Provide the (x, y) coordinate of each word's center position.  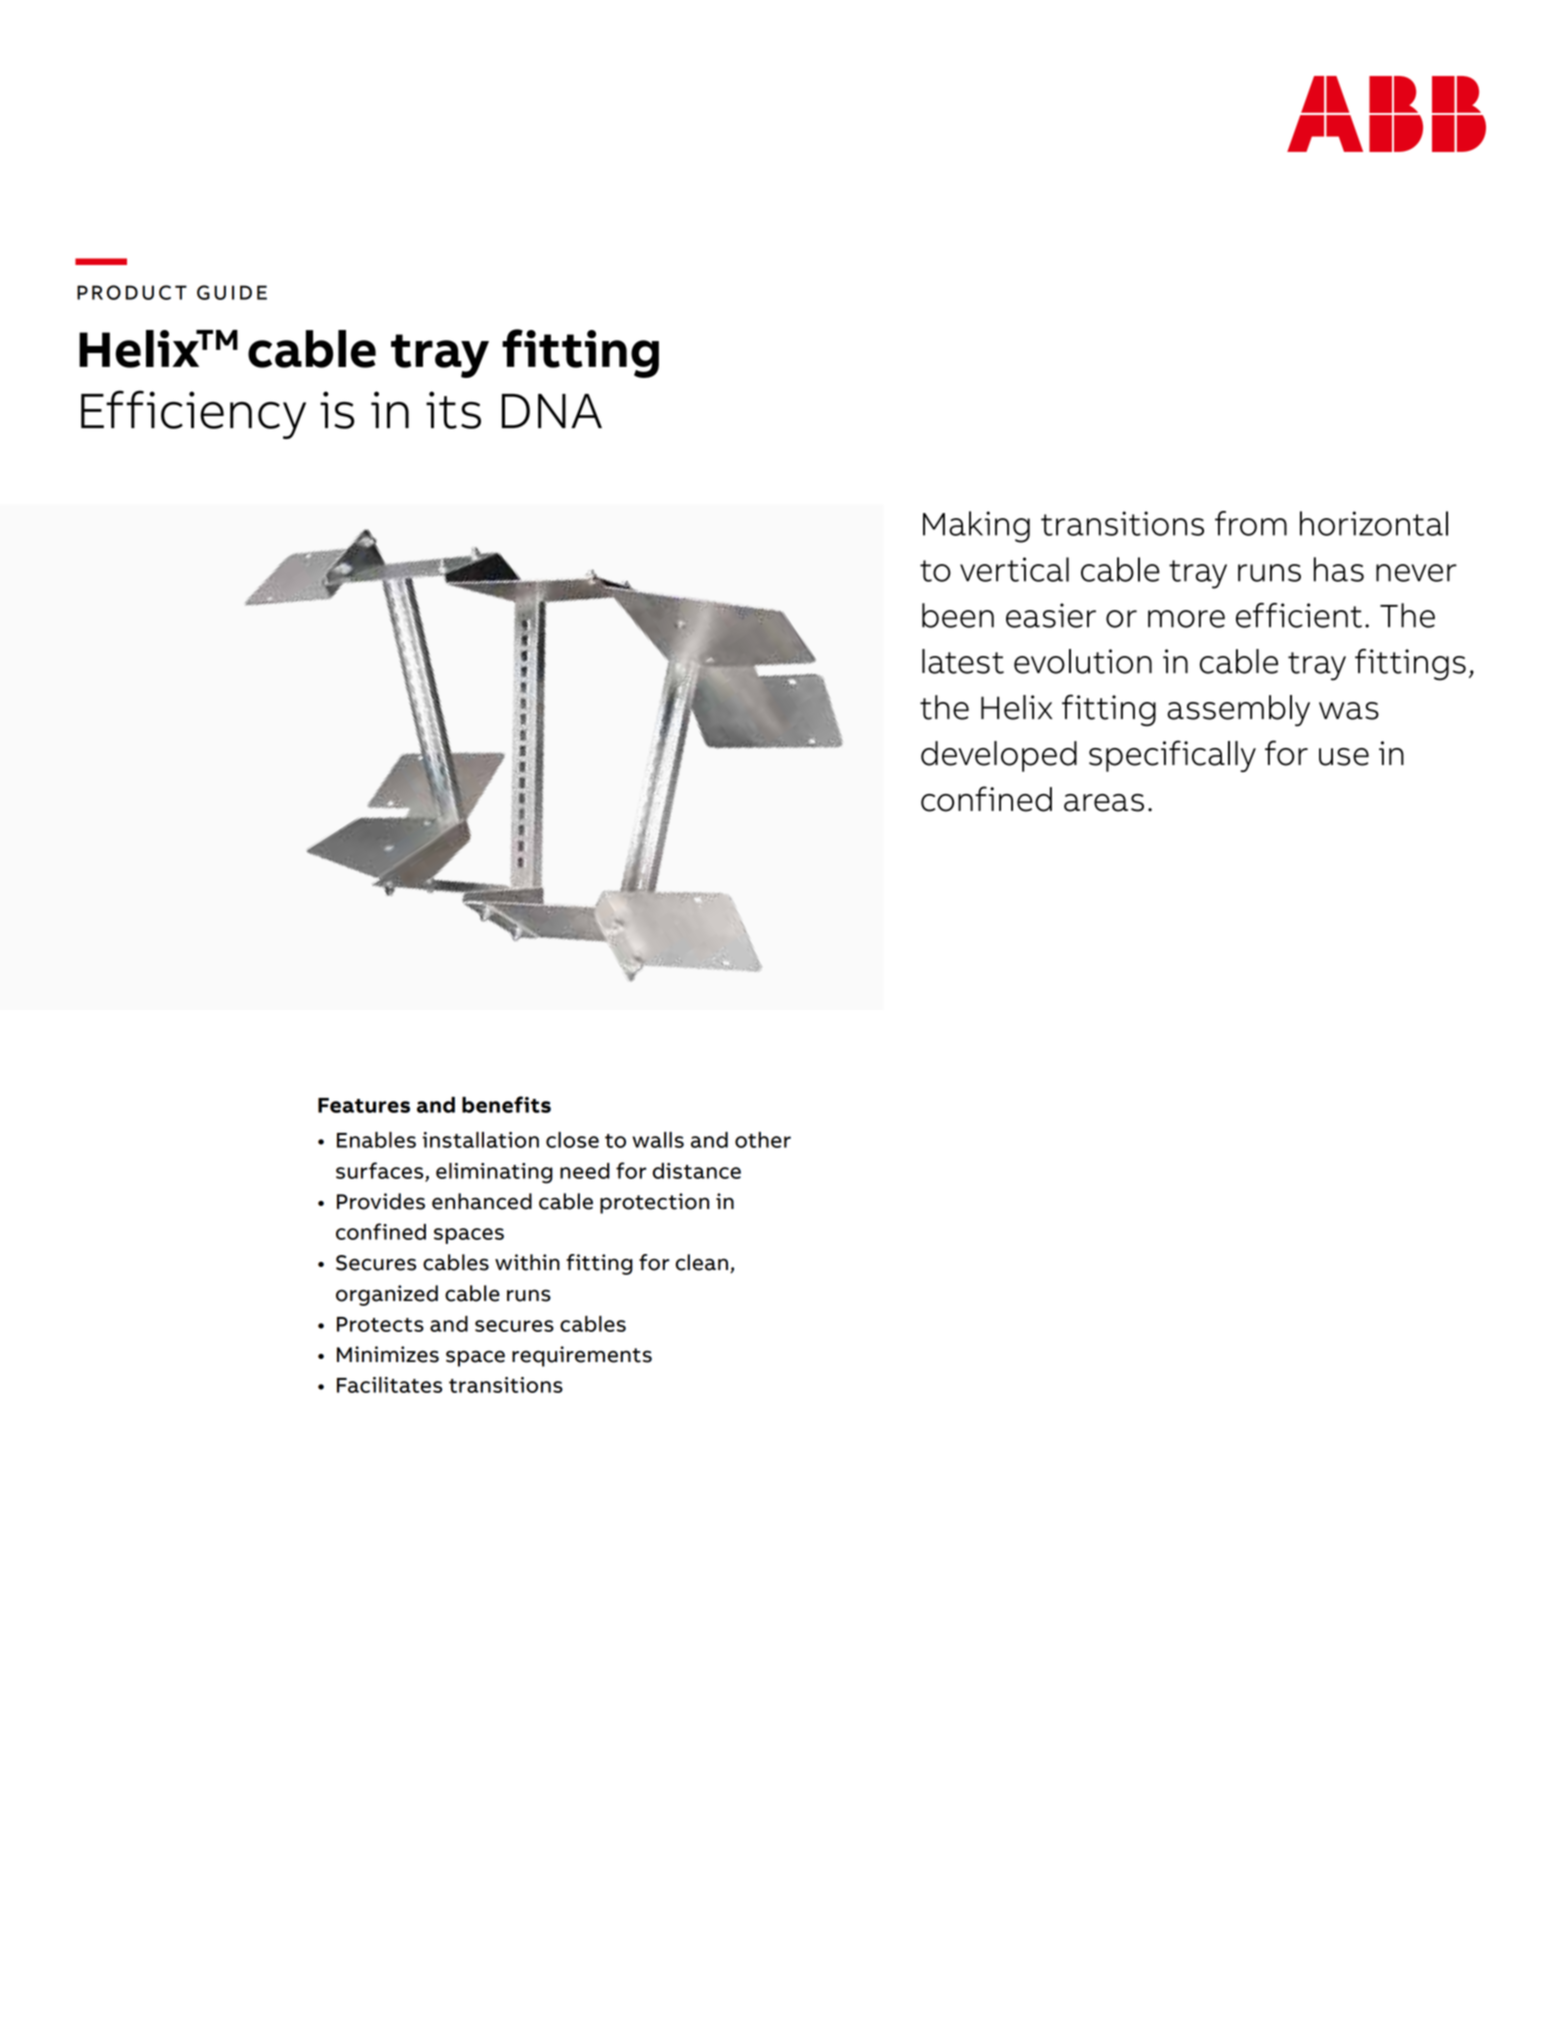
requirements (582, 1356)
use (1344, 757)
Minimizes (388, 1354)
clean (701, 1262)
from (1251, 523)
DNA (552, 411)
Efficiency (193, 414)
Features (364, 1105)
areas (1104, 803)
